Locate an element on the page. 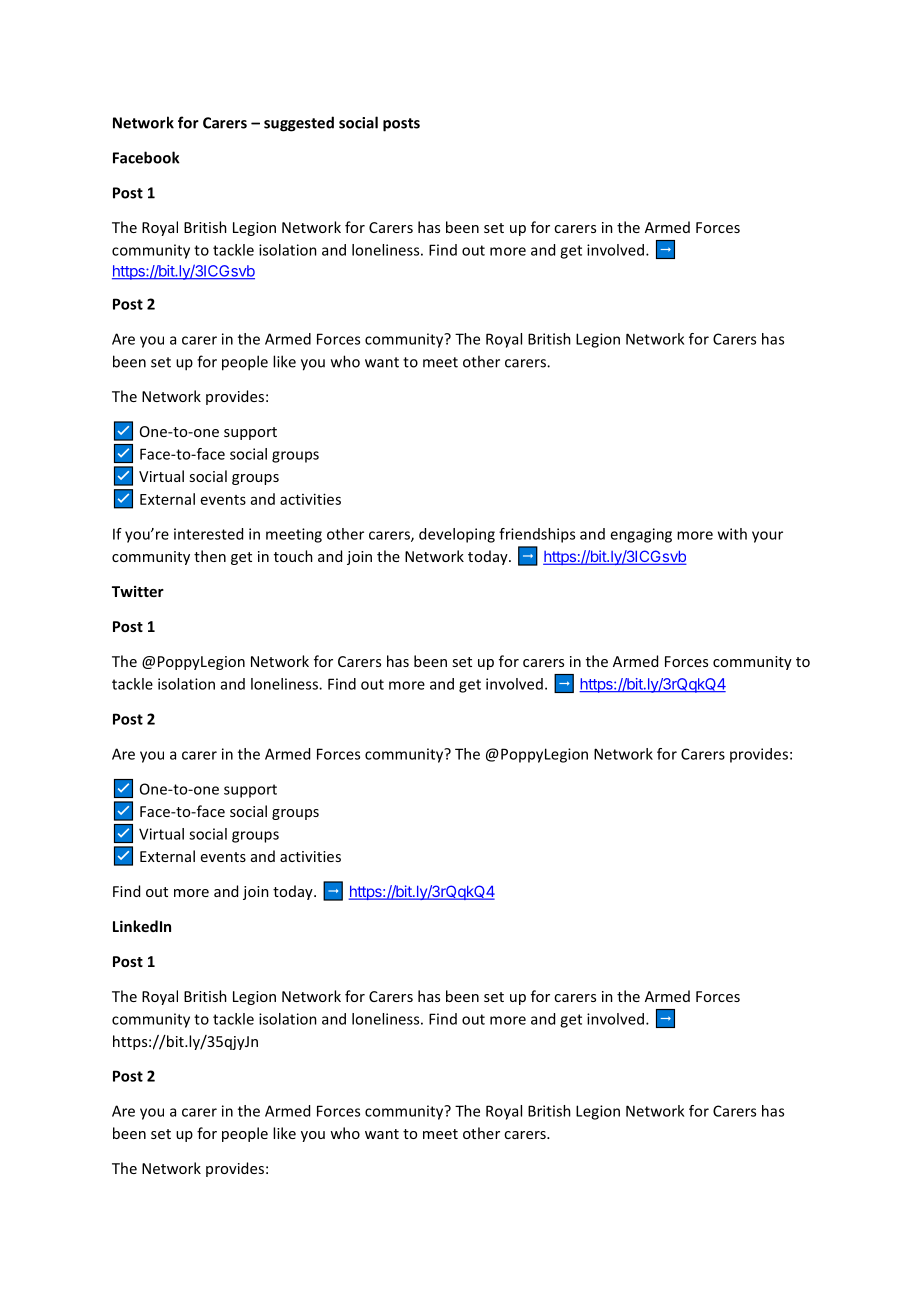 The height and width of the image is (1308, 924). developing is located at coordinates (457, 535).
